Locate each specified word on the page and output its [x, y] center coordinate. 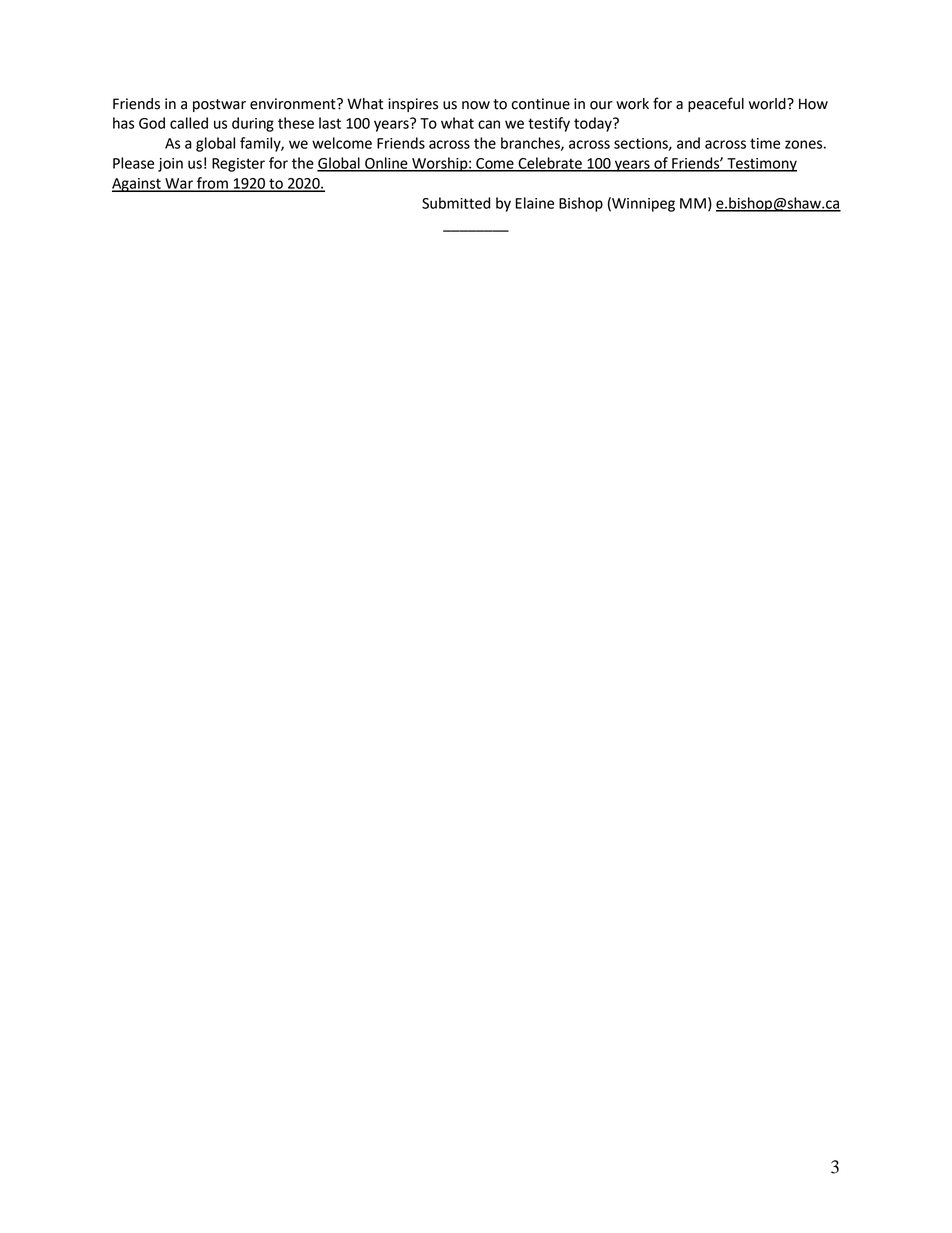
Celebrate [550, 164]
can [489, 124]
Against [137, 185]
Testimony [761, 165]
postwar [219, 105]
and [688, 143]
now [476, 105]
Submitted [456, 203]
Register [238, 165]
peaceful [716, 104]
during [253, 124]
